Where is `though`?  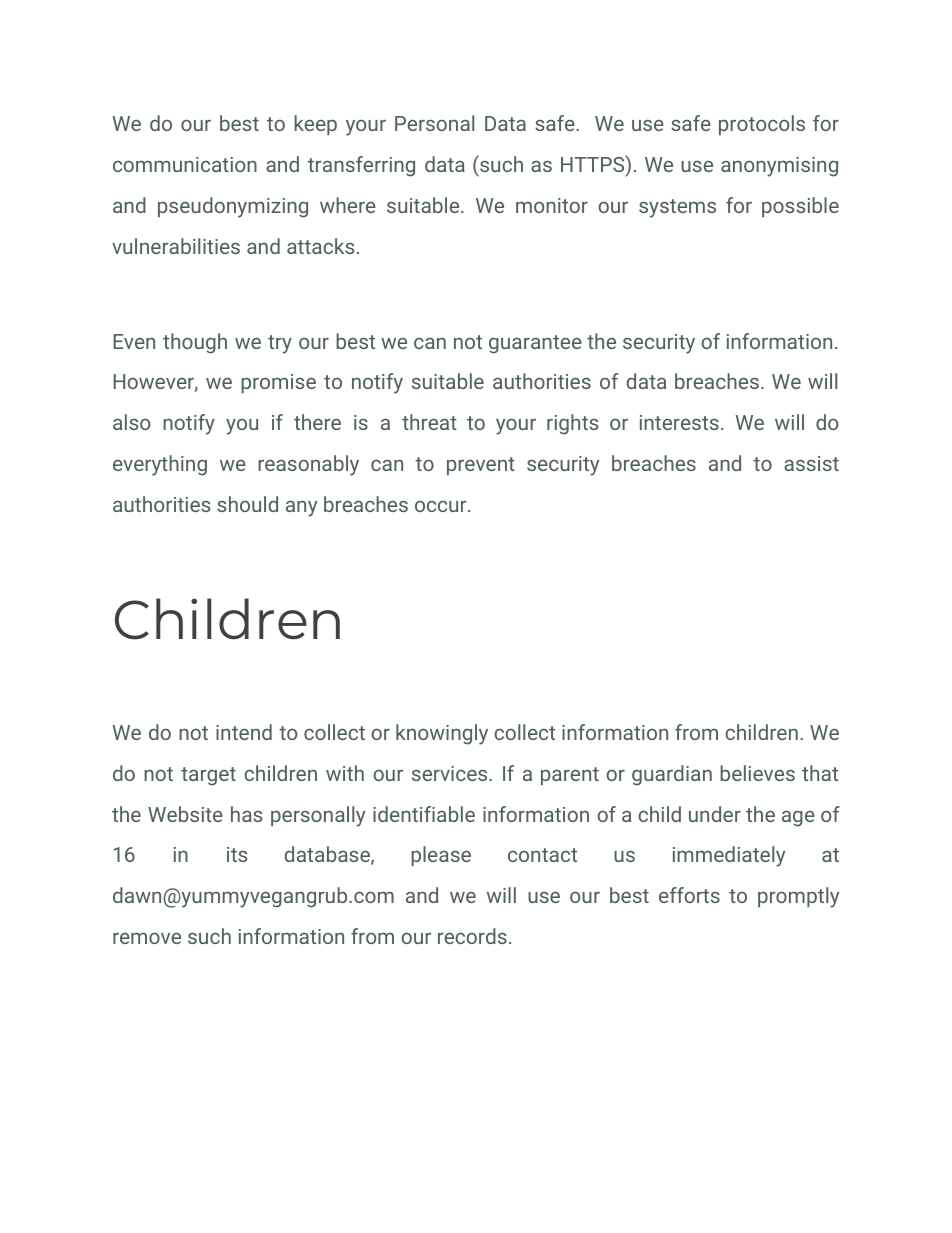
though is located at coordinates (195, 343).
